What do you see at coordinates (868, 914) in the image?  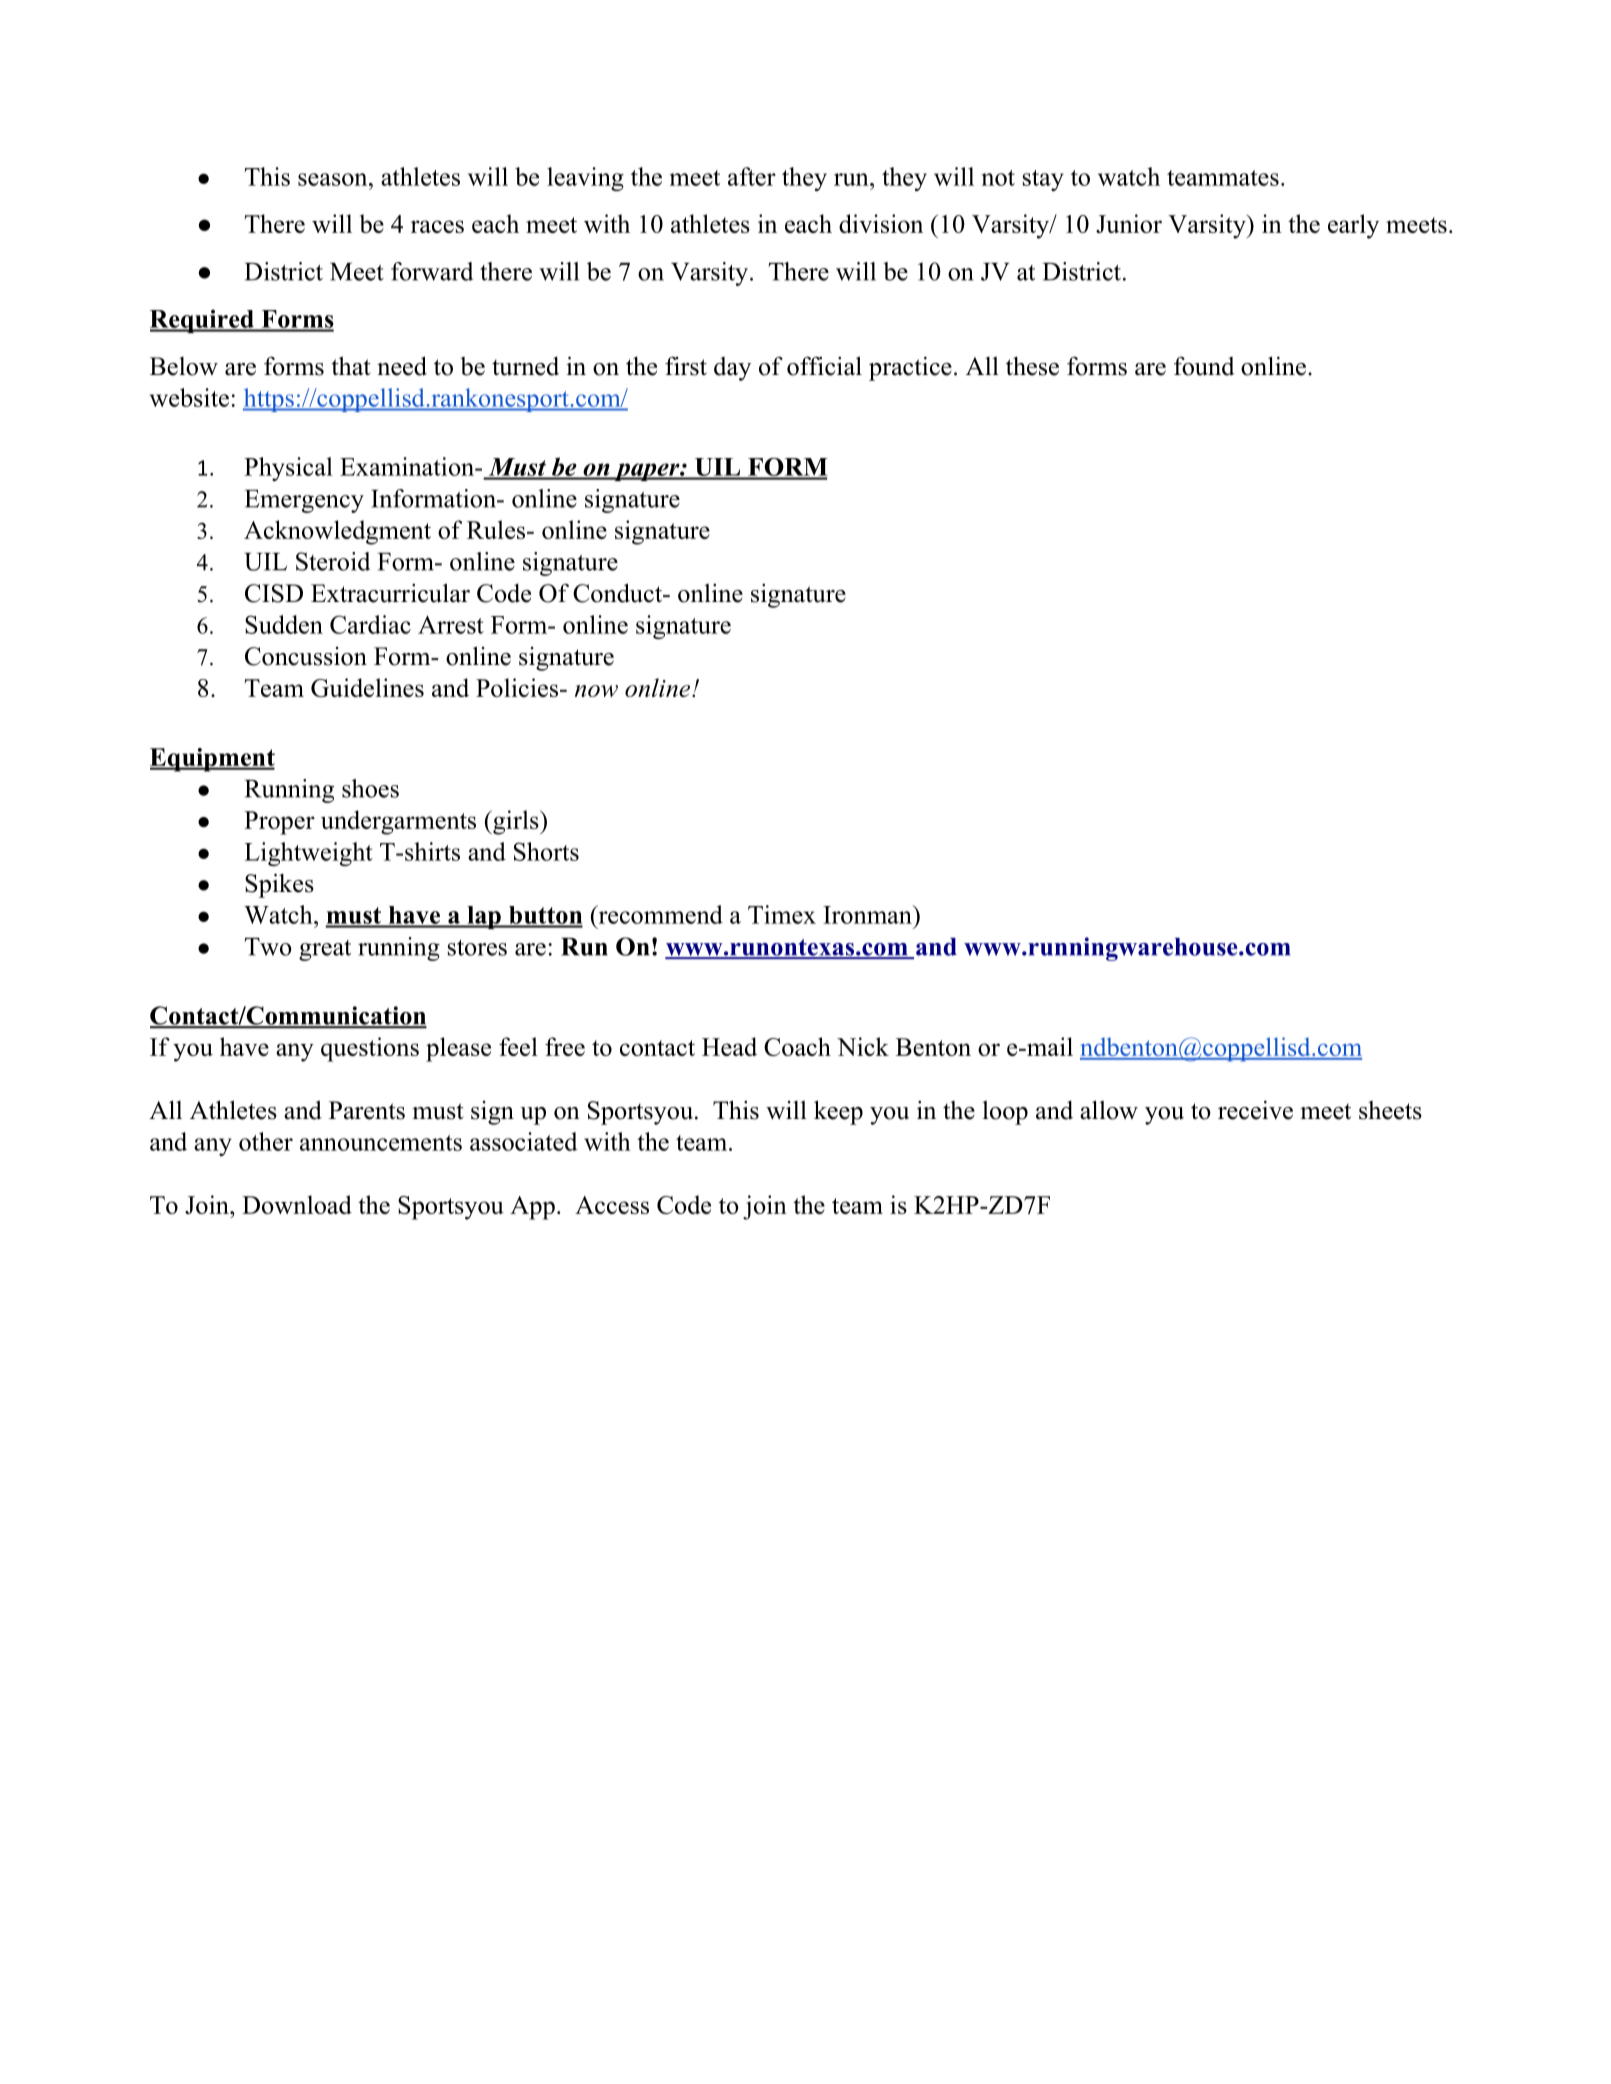 I see `Ironman` at bounding box center [868, 914].
